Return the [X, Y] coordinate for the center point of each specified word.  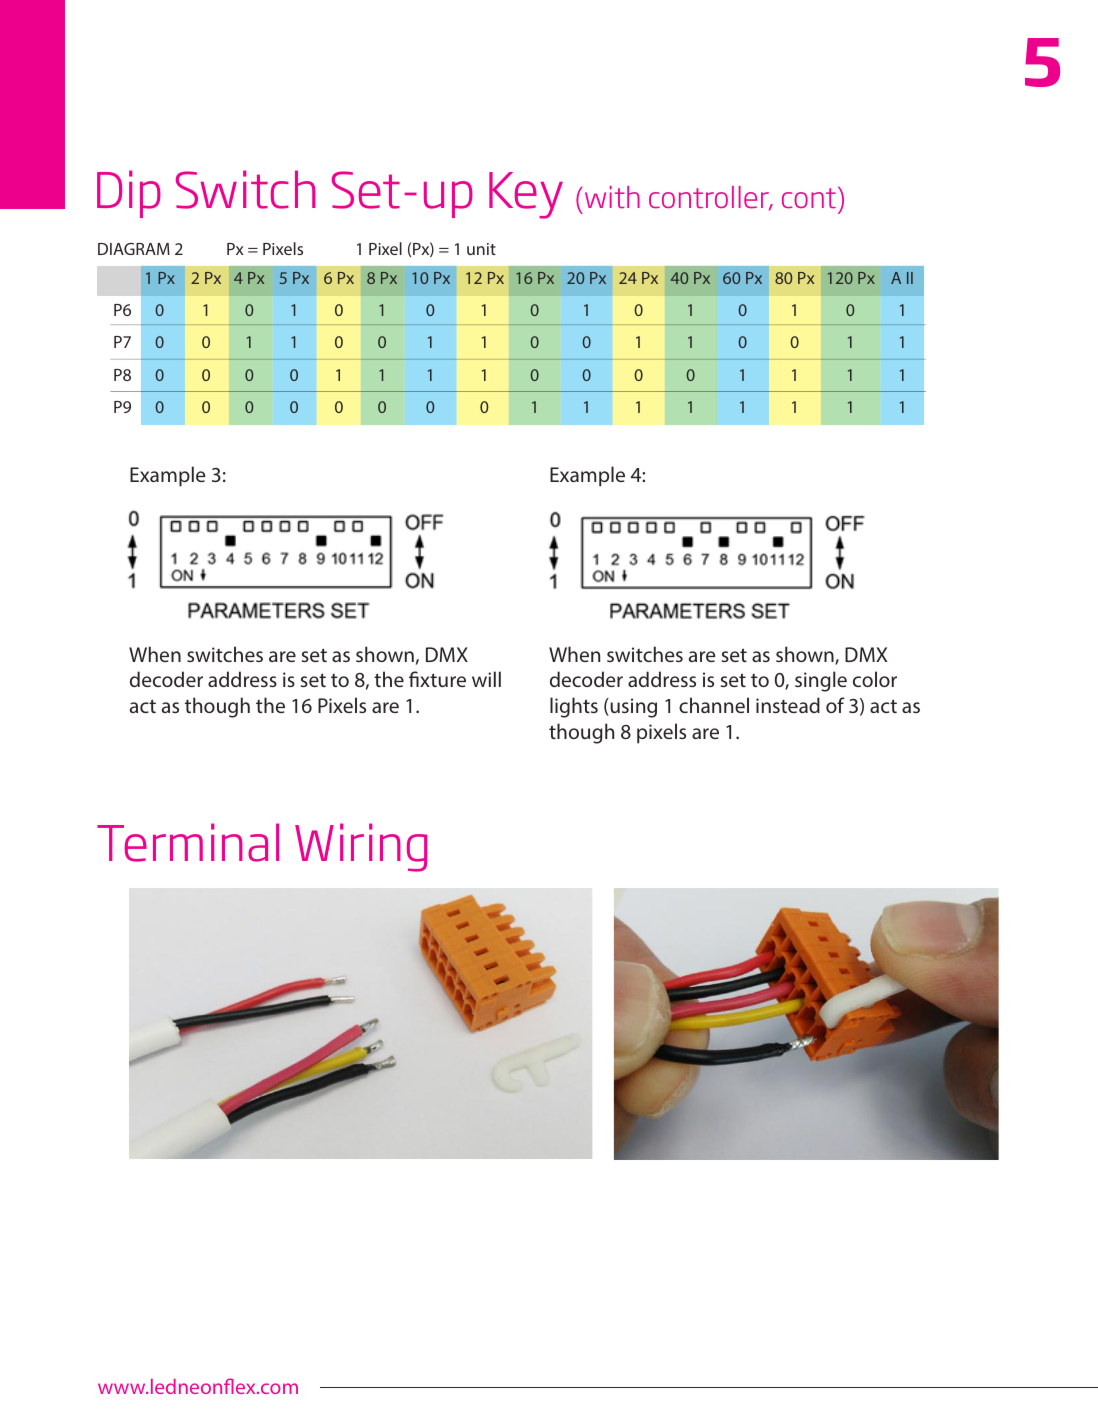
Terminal [188, 842]
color [875, 679]
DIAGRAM [134, 249]
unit [481, 249]
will [486, 679]
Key [526, 195]
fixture [437, 679]
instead [788, 705]
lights [574, 707]
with [612, 197]
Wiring [361, 847]
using [632, 708]
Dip [129, 194]
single [821, 681]
